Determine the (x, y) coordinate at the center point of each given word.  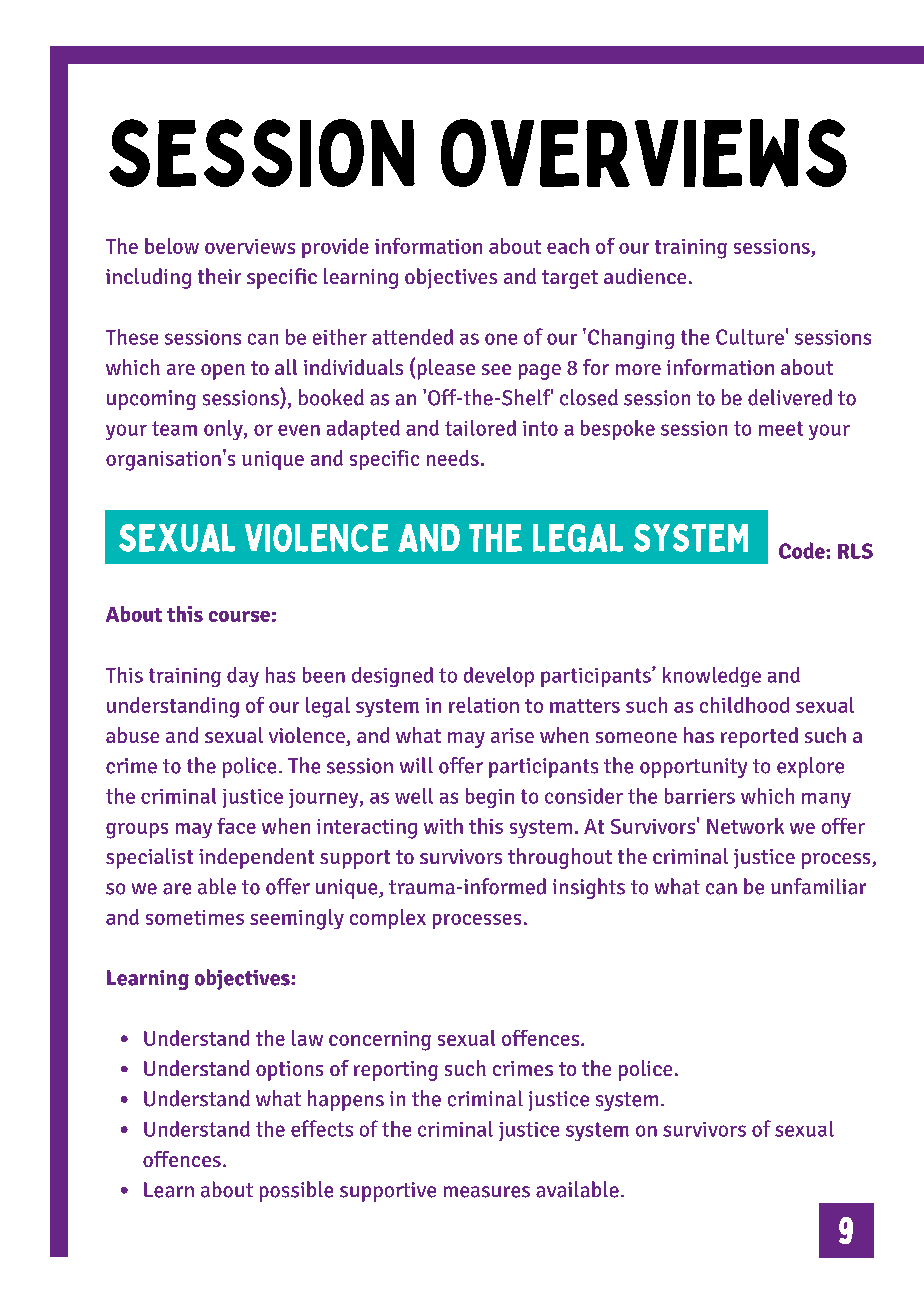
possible (296, 1191)
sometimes (195, 917)
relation (484, 705)
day (243, 677)
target (570, 279)
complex (388, 919)
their (219, 276)
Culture (750, 337)
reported (759, 737)
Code (803, 550)
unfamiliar (818, 886)
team (174, 428)
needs (453, 458)
